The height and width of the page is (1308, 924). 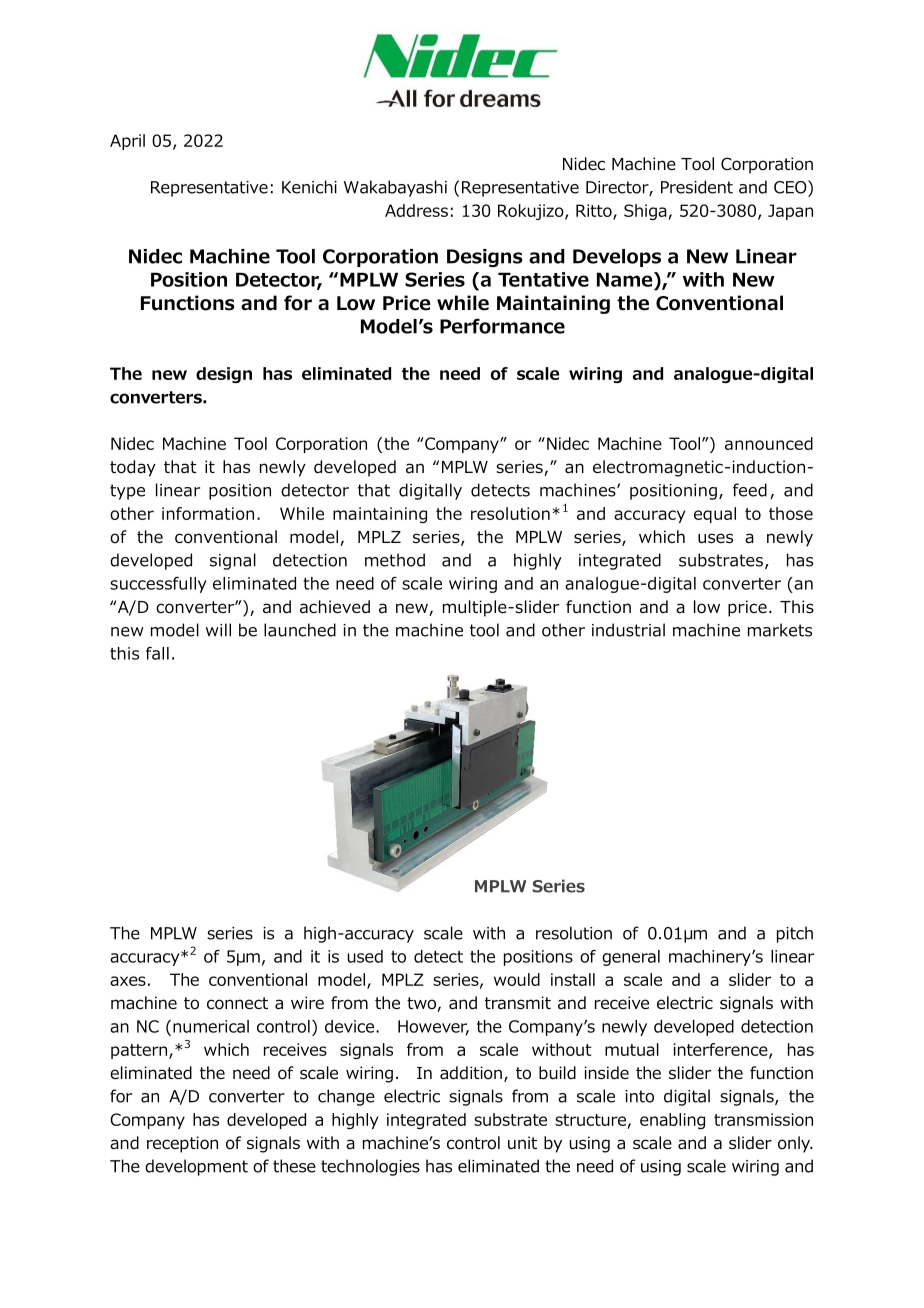 I want to click on today, so click(x=133, y=468).
